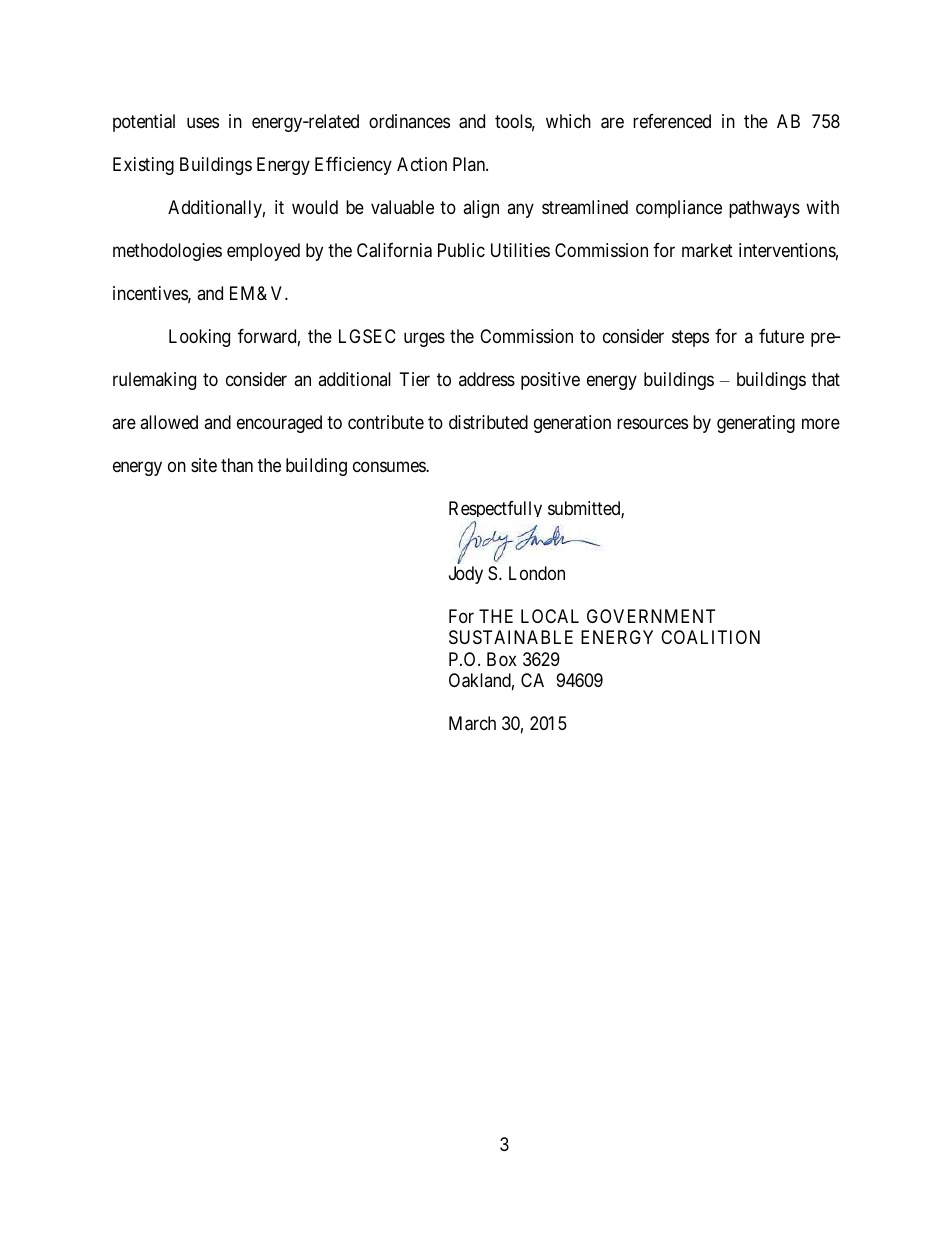 This screenshot has width=952, height=1233. What do you see at coordinates (237, 465) in the screenshot?
I see `than` at bounding box center [237, 465].
